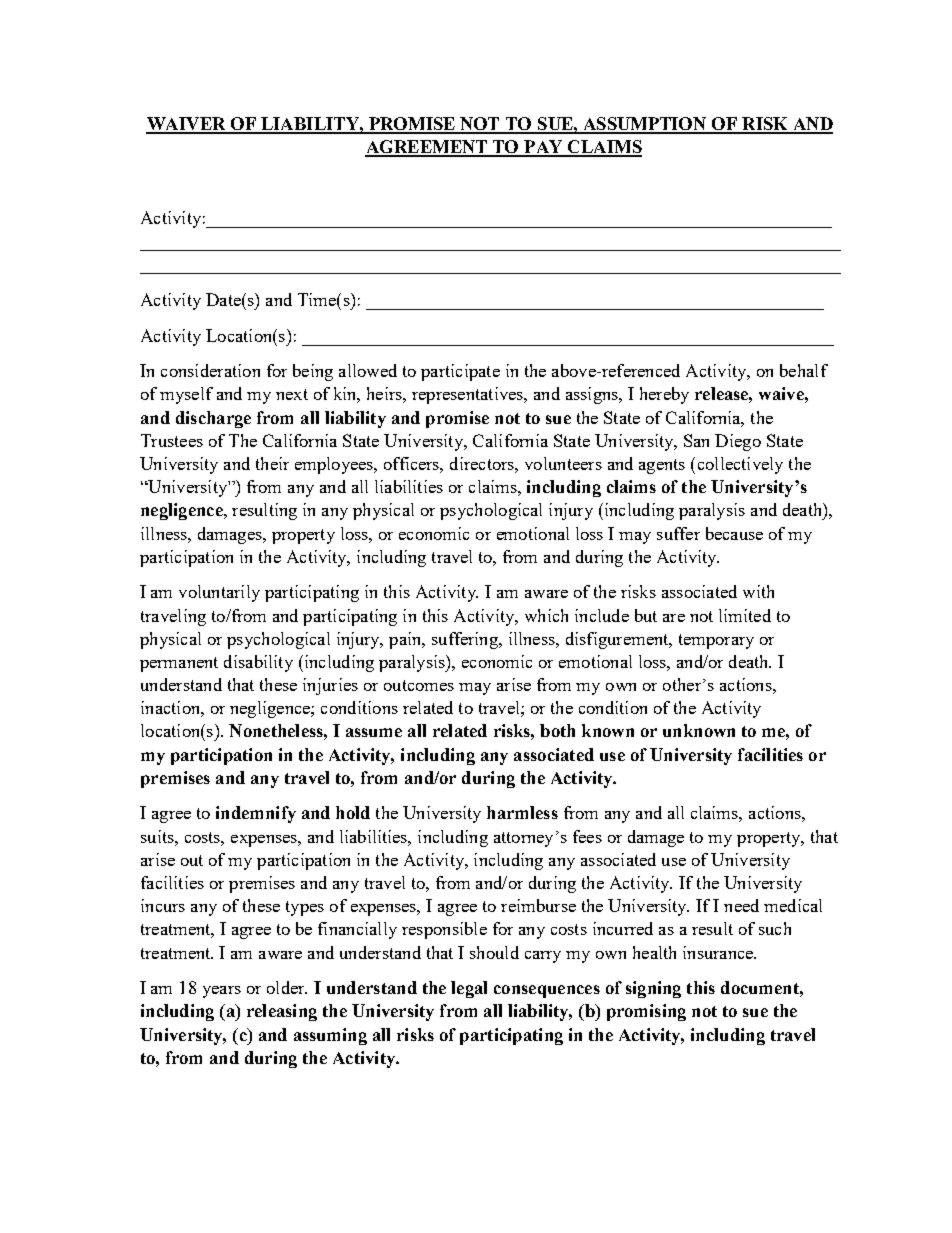 Image resolution: width=952 pixels, height=1233 pixels. What do you see at coordinates (282, 1012) in the document?
I see `releasing` at bounding box center [282, 1012].
